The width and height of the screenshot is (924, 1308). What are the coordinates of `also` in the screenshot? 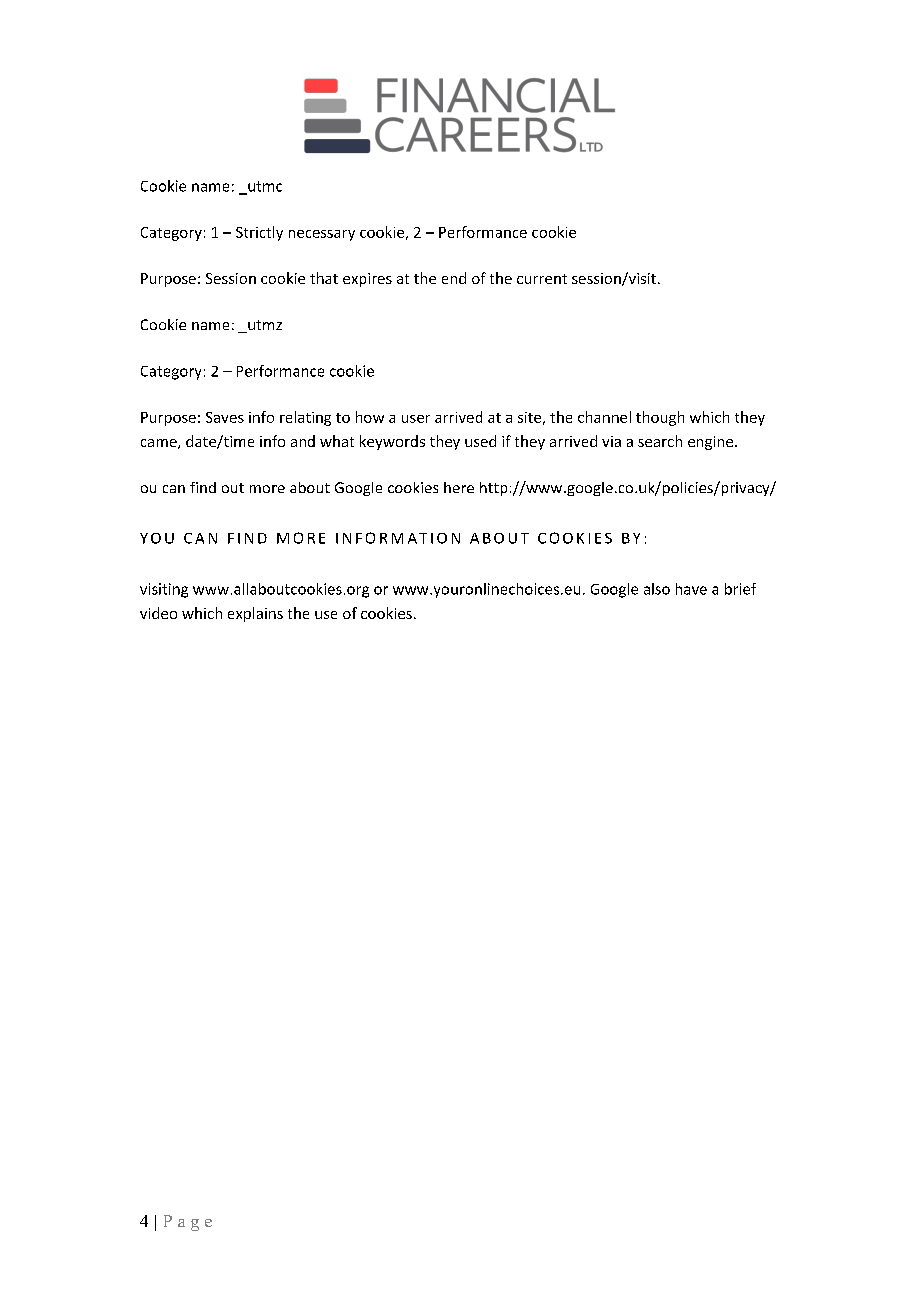 It's located at (657, 589).
